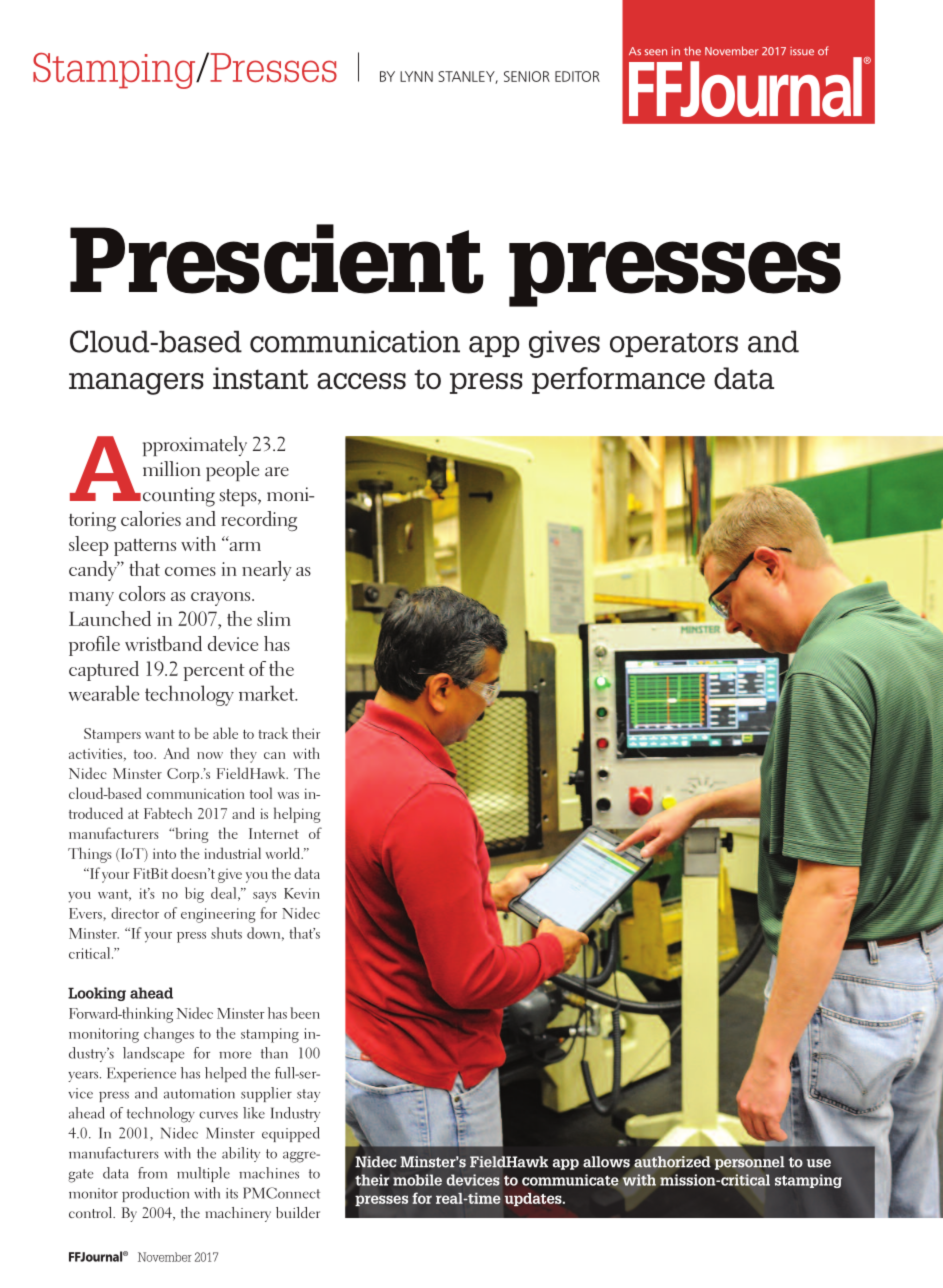 The image size is (943, 1288). What do you see at coordinates (416, 76) in the screenshot?
I see `LYNN` at bounding box center [416, 76].
